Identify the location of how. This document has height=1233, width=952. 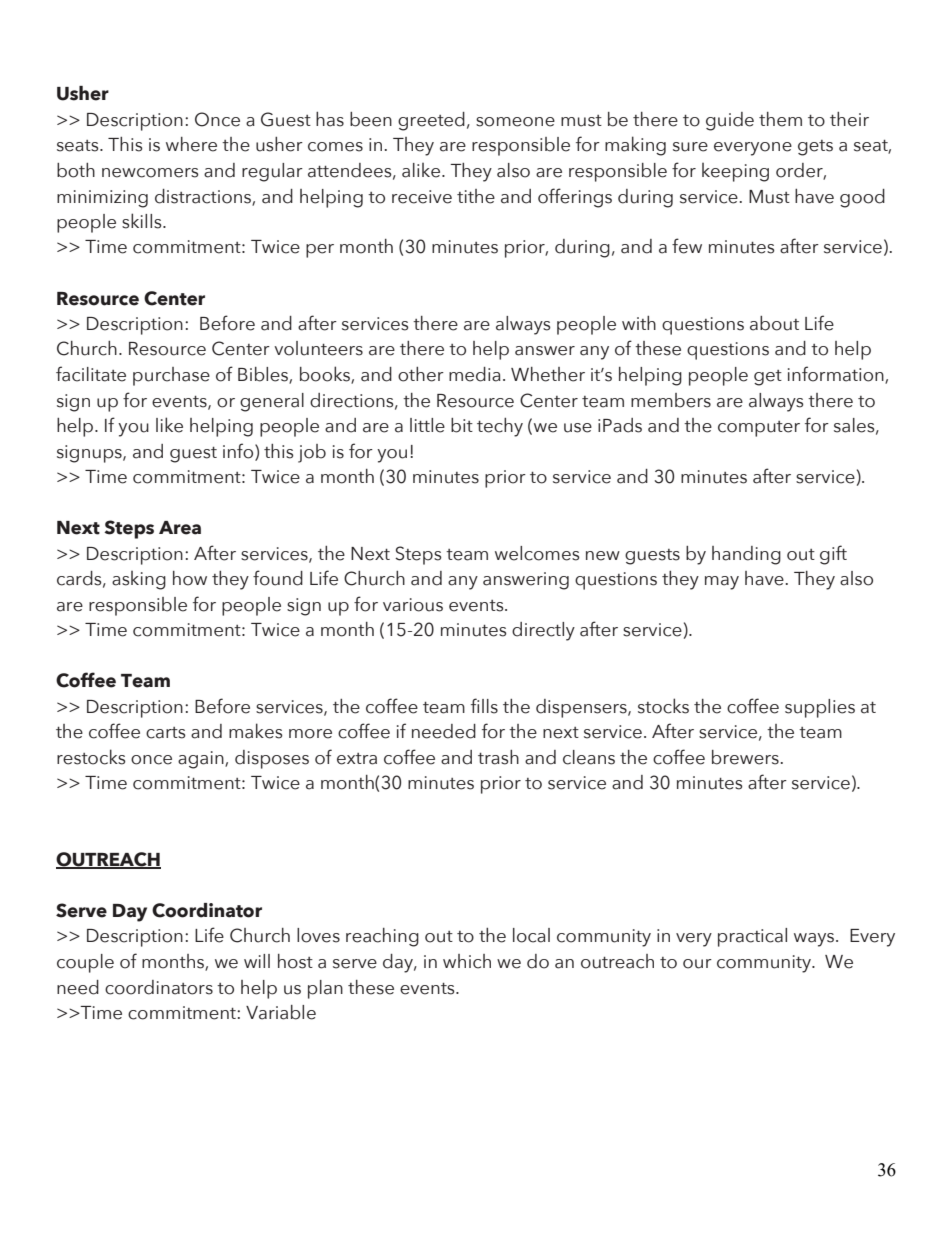
(190, 578).
